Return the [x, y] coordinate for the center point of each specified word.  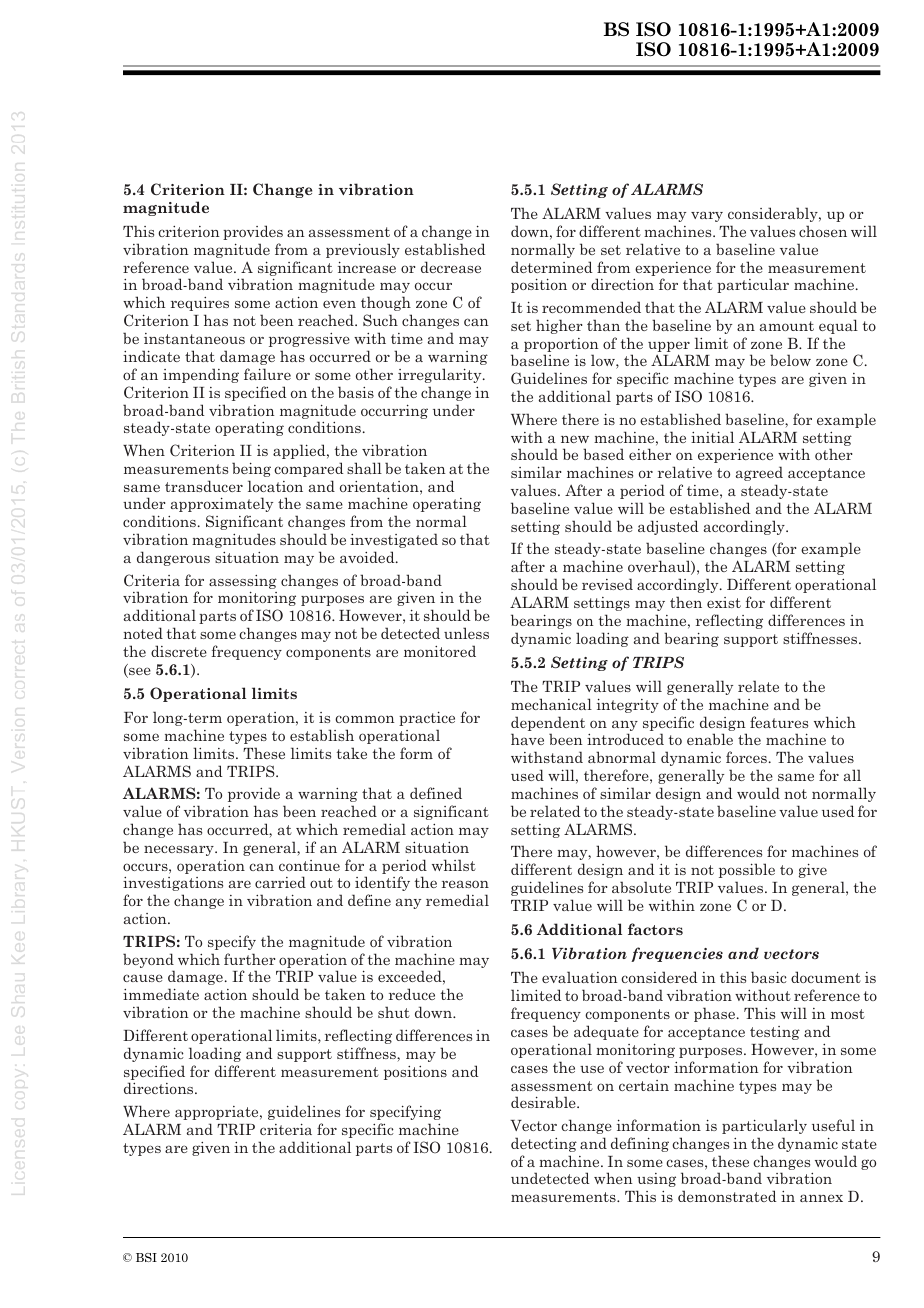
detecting [544, 1144]
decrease [451, 267]
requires [200, 304]
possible [747, 870]
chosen [823, 231]
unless [466, 633]
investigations [173, 884]
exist [724, 602]
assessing [243, 582]
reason [465, 884]
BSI [146, 1257]
